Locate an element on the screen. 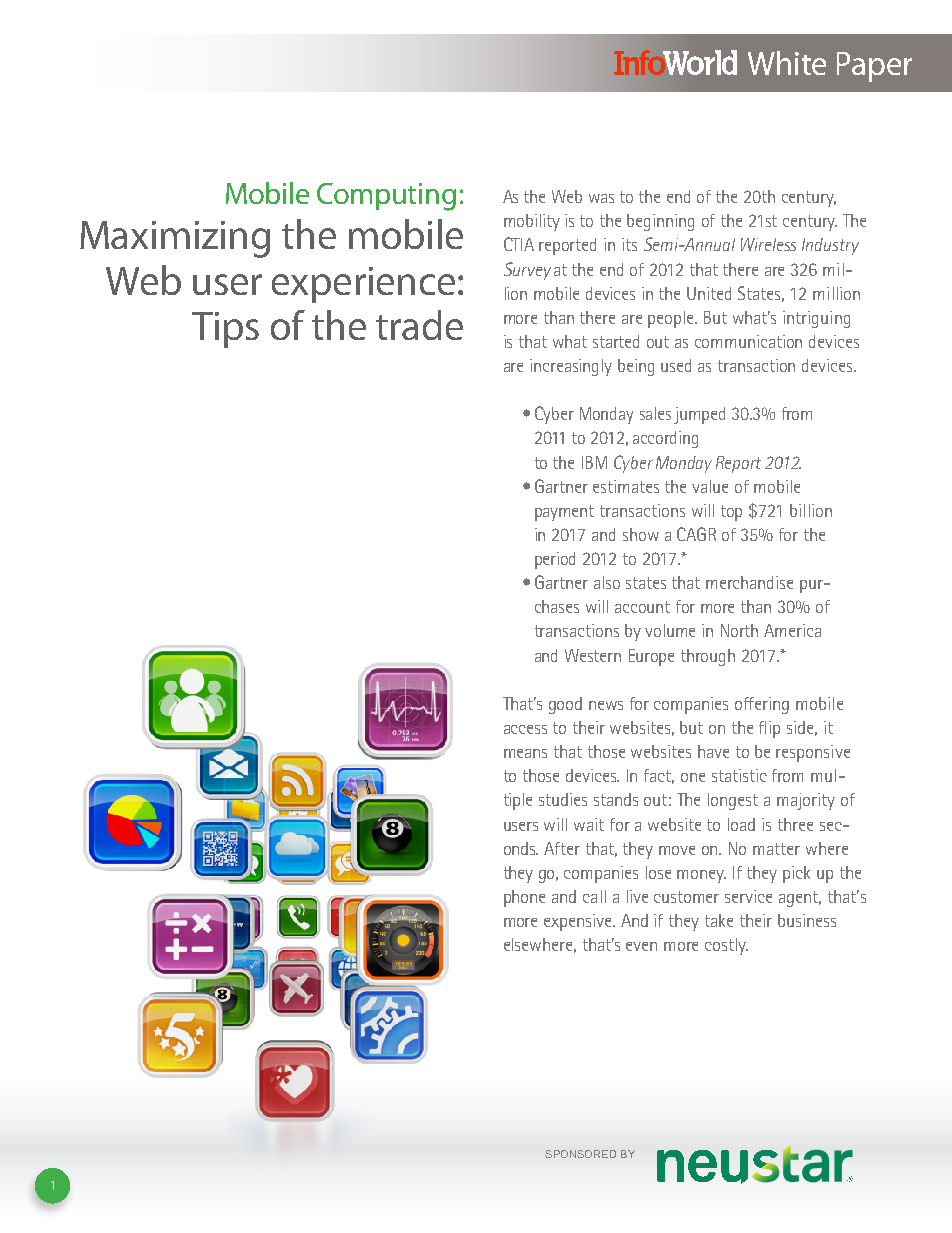 The width and height of the screenshot is (952, 1233). good is located at coordinates (565, 705).
